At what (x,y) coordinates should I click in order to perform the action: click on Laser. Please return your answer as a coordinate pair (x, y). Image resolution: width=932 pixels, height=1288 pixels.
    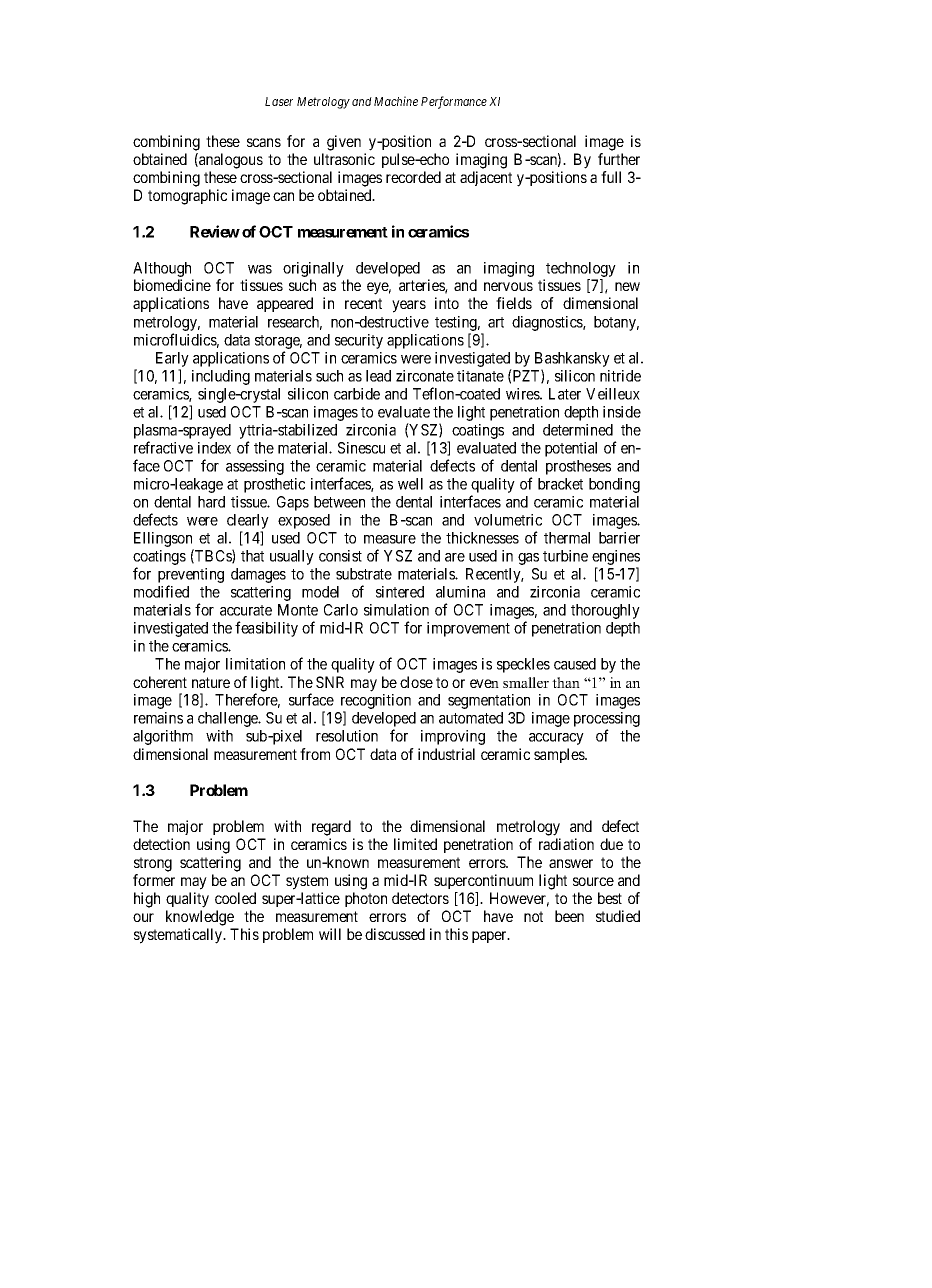
    Looking at the image, I should click on (279, 101).
